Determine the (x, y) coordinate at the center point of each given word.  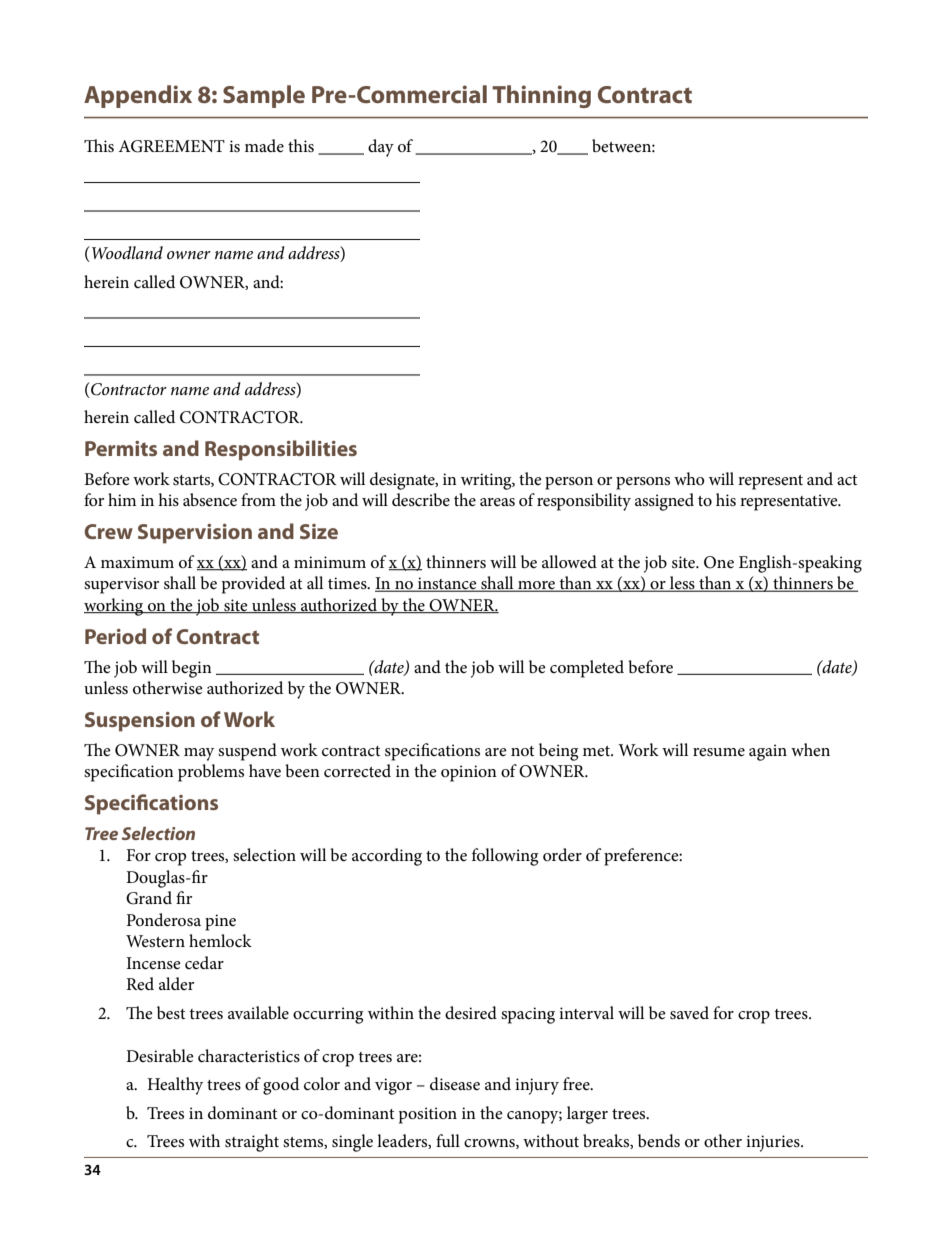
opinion (469, 773)
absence (210, 500)
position (428, 1115)
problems (211, 773)
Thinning (541, 96)
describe (421, 500)
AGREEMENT (171, 146)
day (381, 148)
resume (719, 752)
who (689, 478)
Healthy (175, 1086)
